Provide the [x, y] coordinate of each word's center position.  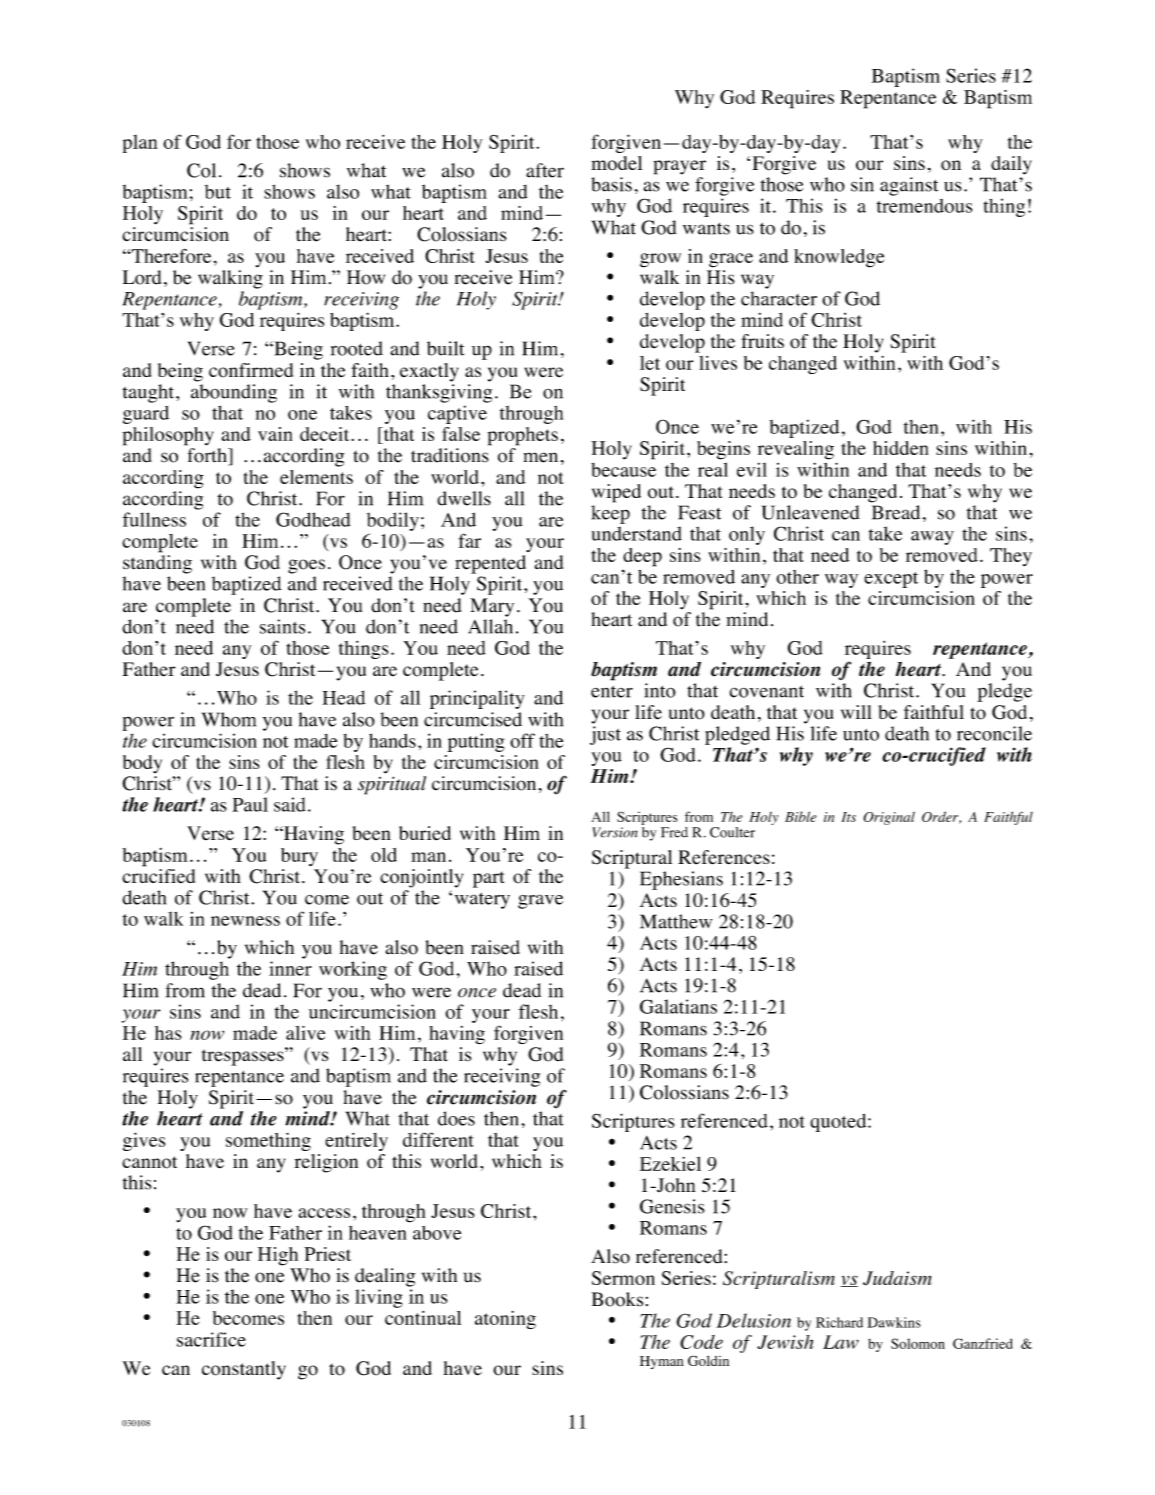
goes [306, 566]
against [909, 186]
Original [889, 818]
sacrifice [211, 1339]
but [218, 192]
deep [642, 557]
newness [245, 921]
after [545, 170]
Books [617, 1299]
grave [540, 901]
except [891, 580]
